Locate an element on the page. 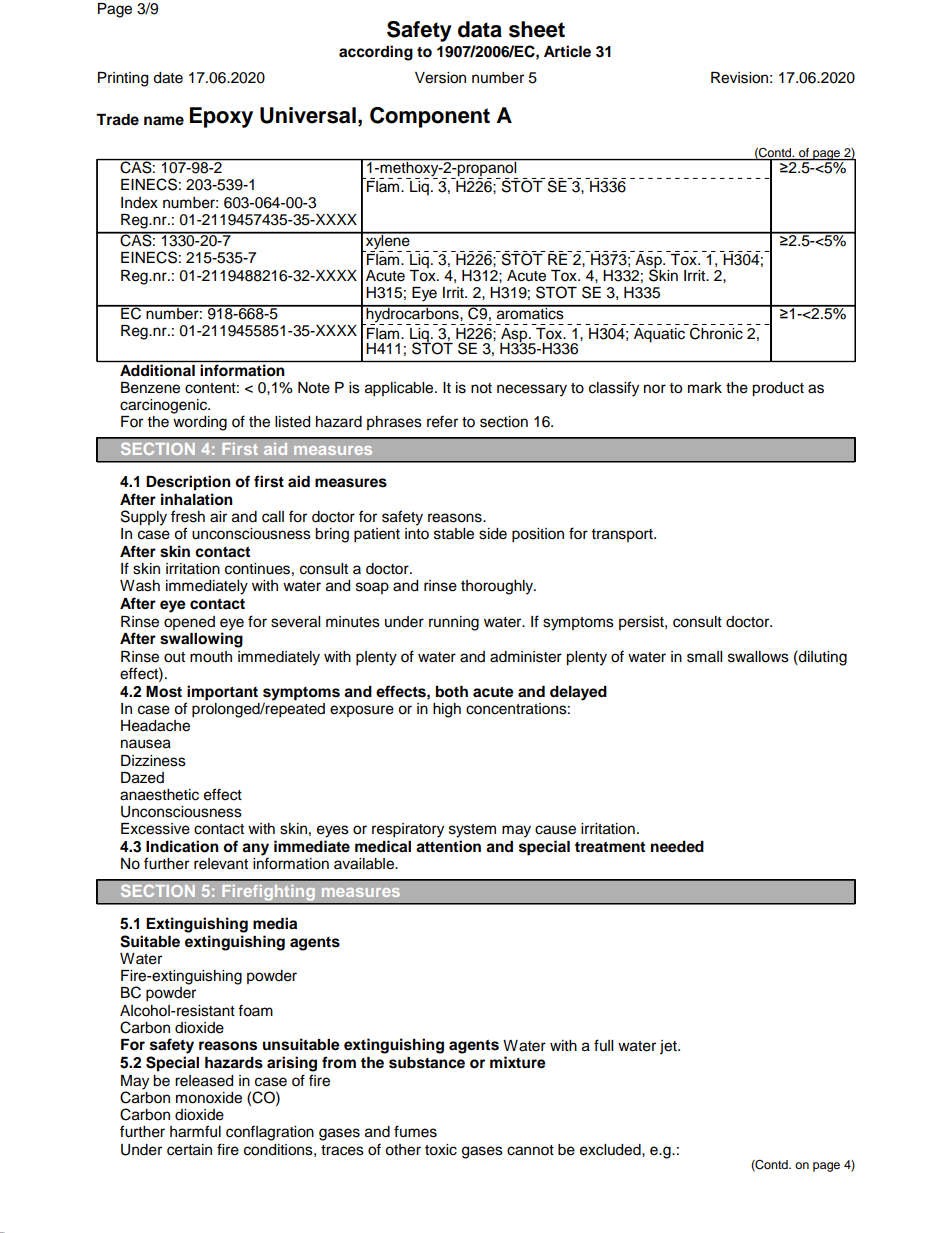  date is located at coordinates (168, 78).
